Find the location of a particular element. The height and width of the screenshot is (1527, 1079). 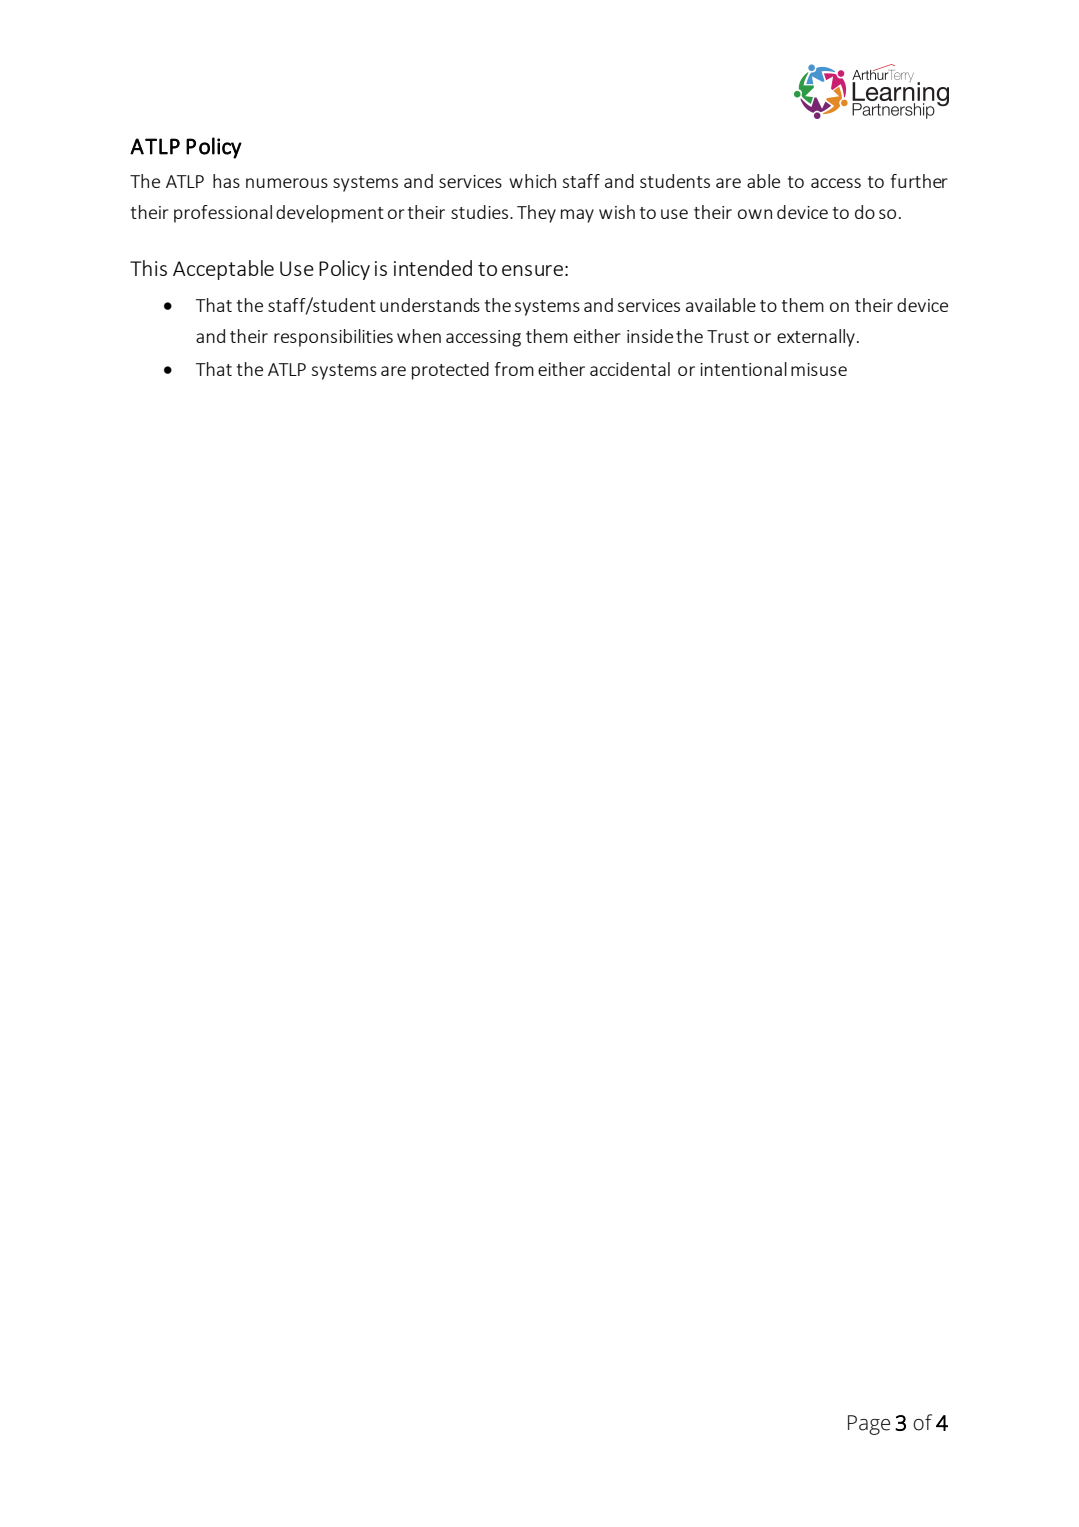

responsibilities is located at coordinates (333, 338).
